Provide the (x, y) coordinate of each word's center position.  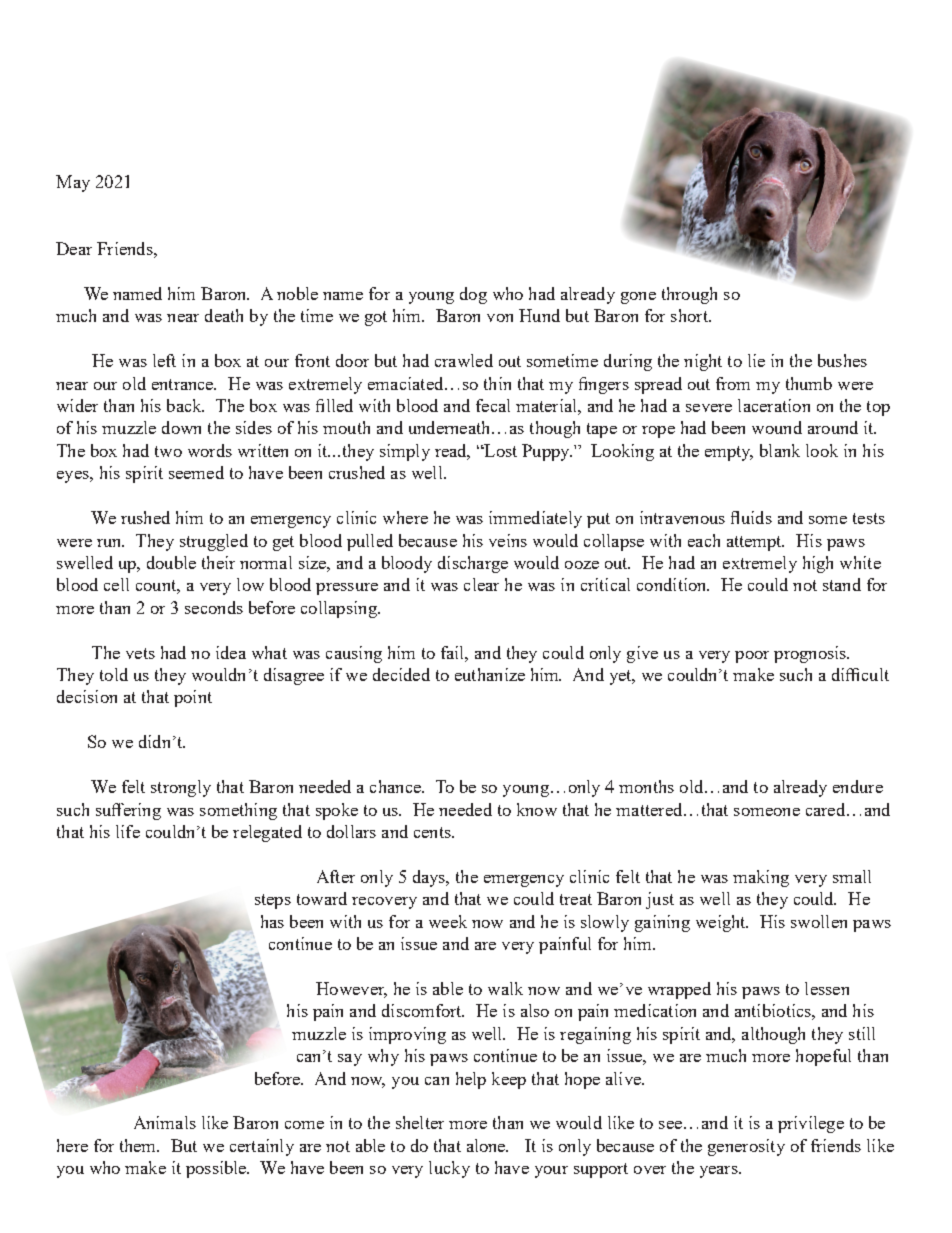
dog (473, 295)
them (139, 1145)
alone (487, 1145)
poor (752, 657)
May (73, 183)
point (193, 698)
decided (401, 674)
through (689, 295)
